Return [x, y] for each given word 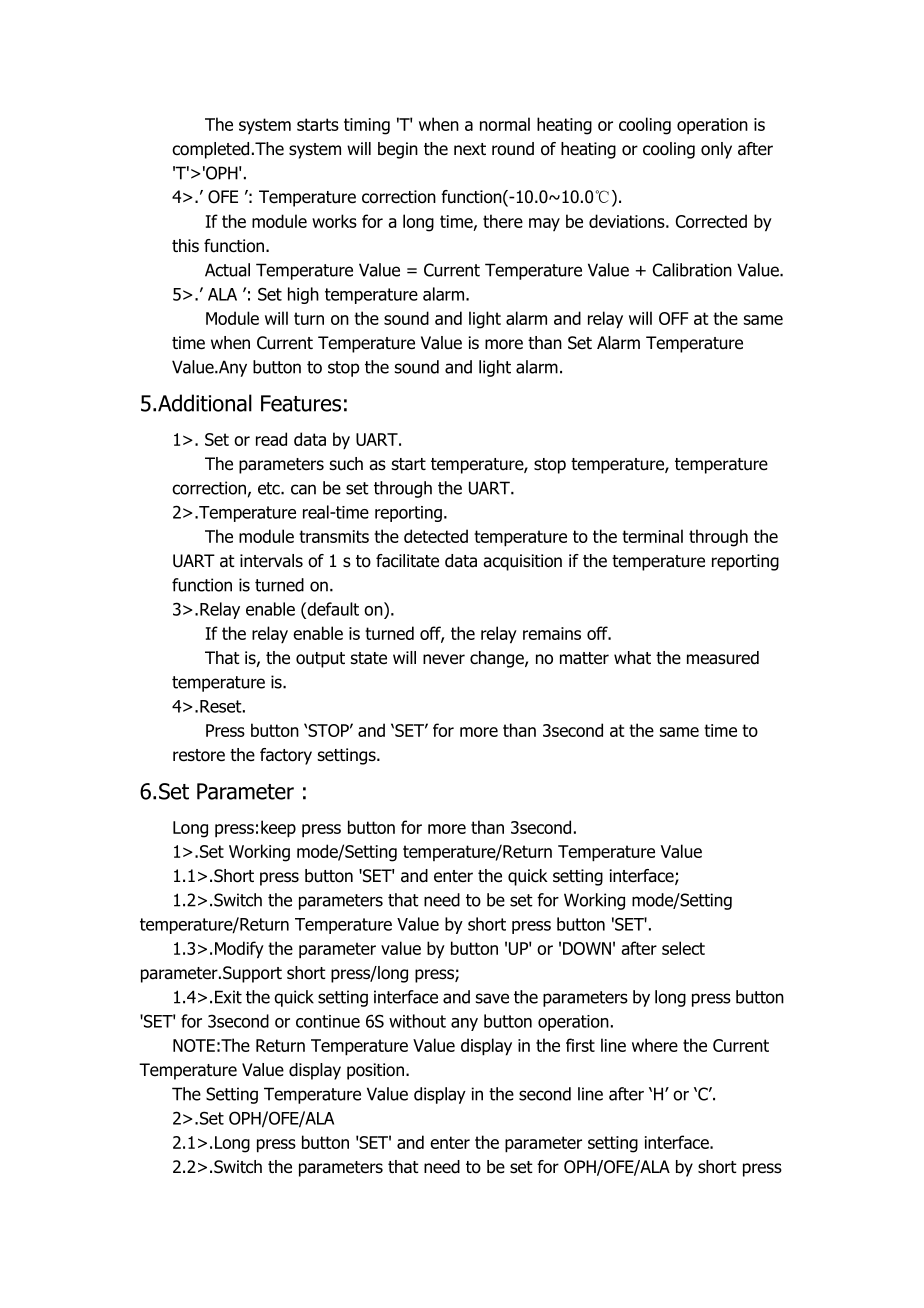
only [716, 150]
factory [286, 756]
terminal [652, 536]
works [334, 221]
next [470, 149]
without [417, 1021]
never [444, 659]
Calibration [692, 270]
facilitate [407, 561]
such [346, 464]
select [683, 948]
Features [301, 403]
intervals [271, 561]
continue [328, 1021]
